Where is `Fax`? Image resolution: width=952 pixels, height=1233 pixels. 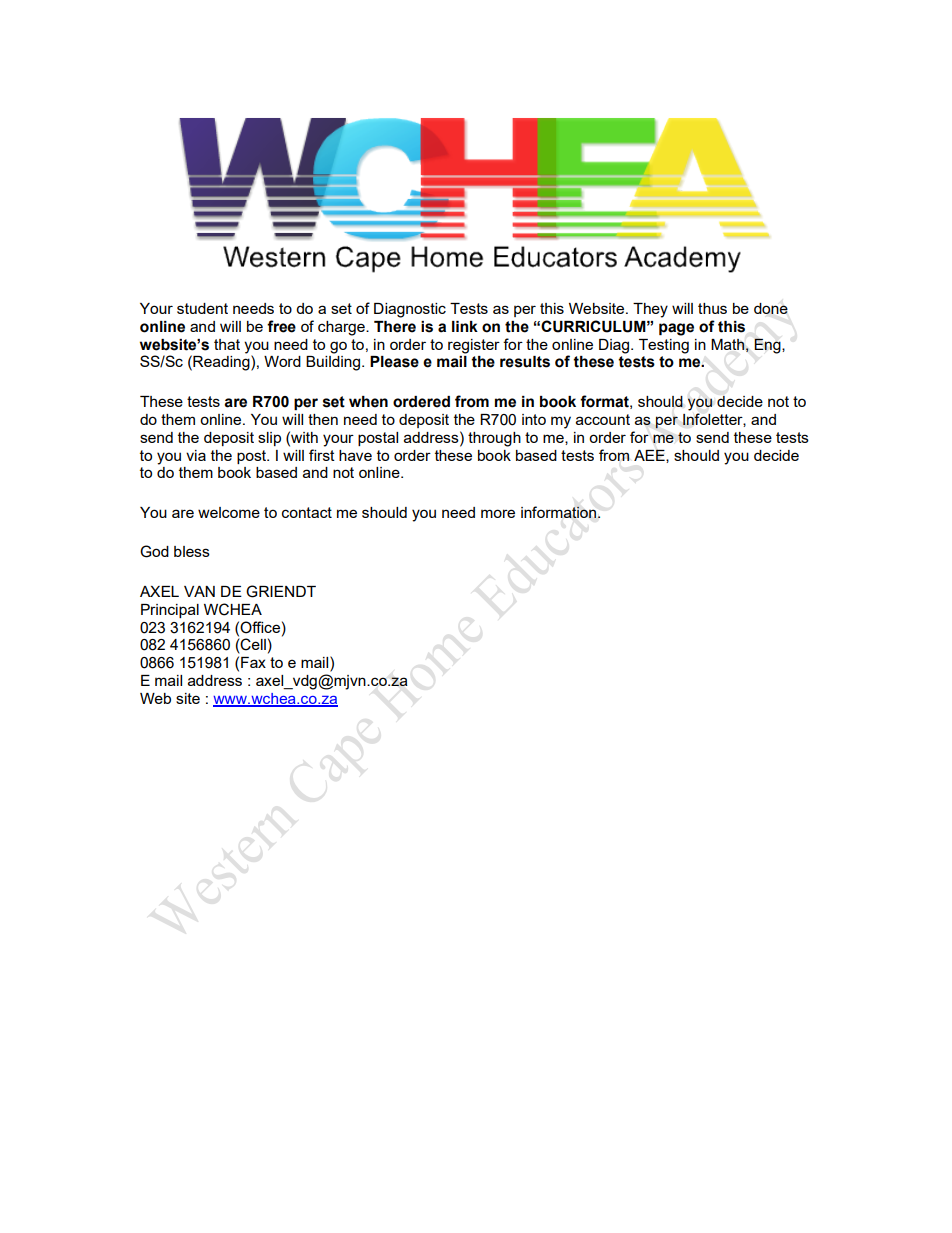 Fax is located at coordinates (253, 662).
